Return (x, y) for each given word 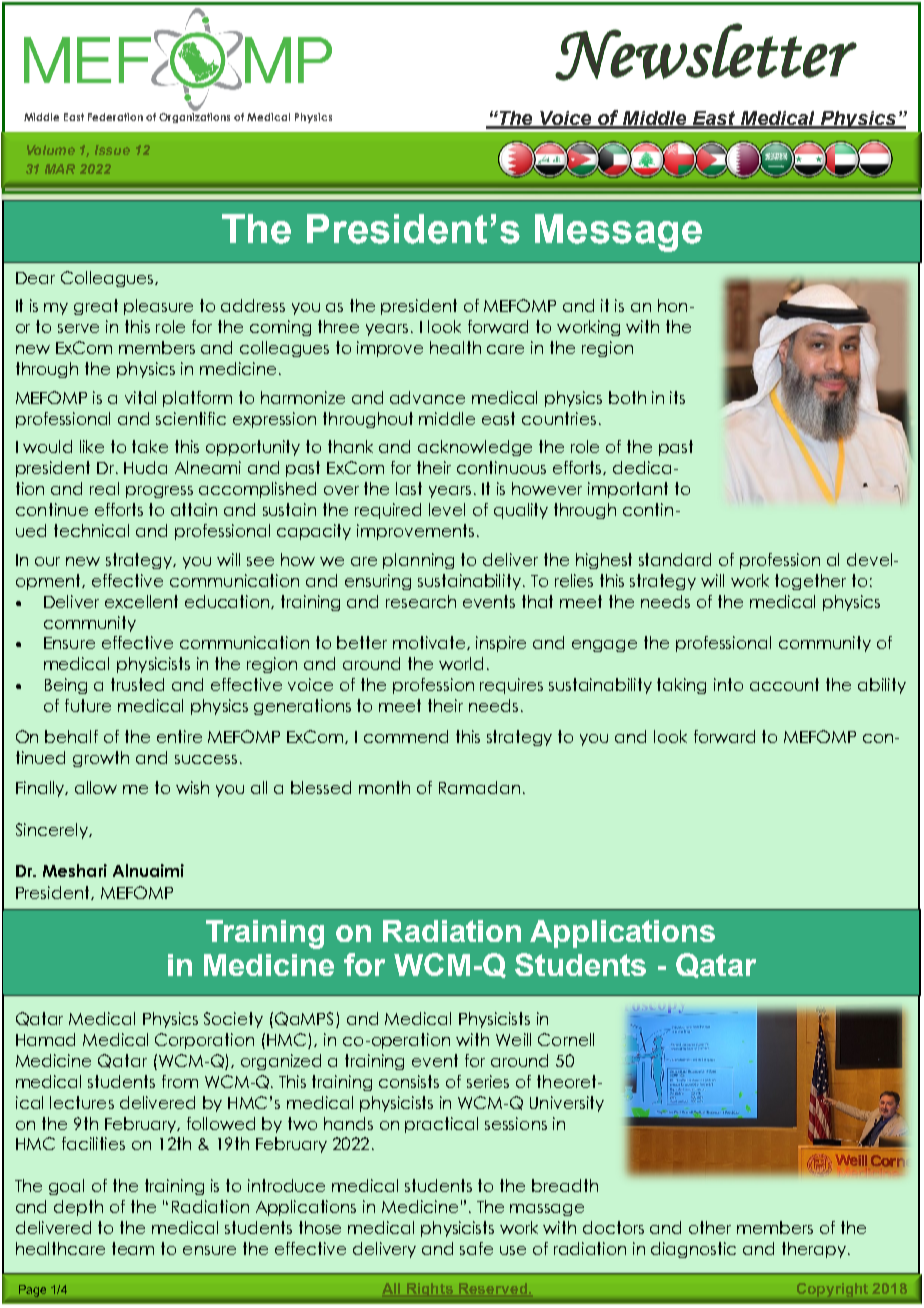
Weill (513, 1039)
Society (233, 1020)
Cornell (566, 1039)
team (133, 1248)
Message (618, 233)
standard (675, 559)
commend (406, 736)
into (728, 684)
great (96, 307)
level (447, 509)
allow (96, 787)
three (338, 326)
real (104, 488)
